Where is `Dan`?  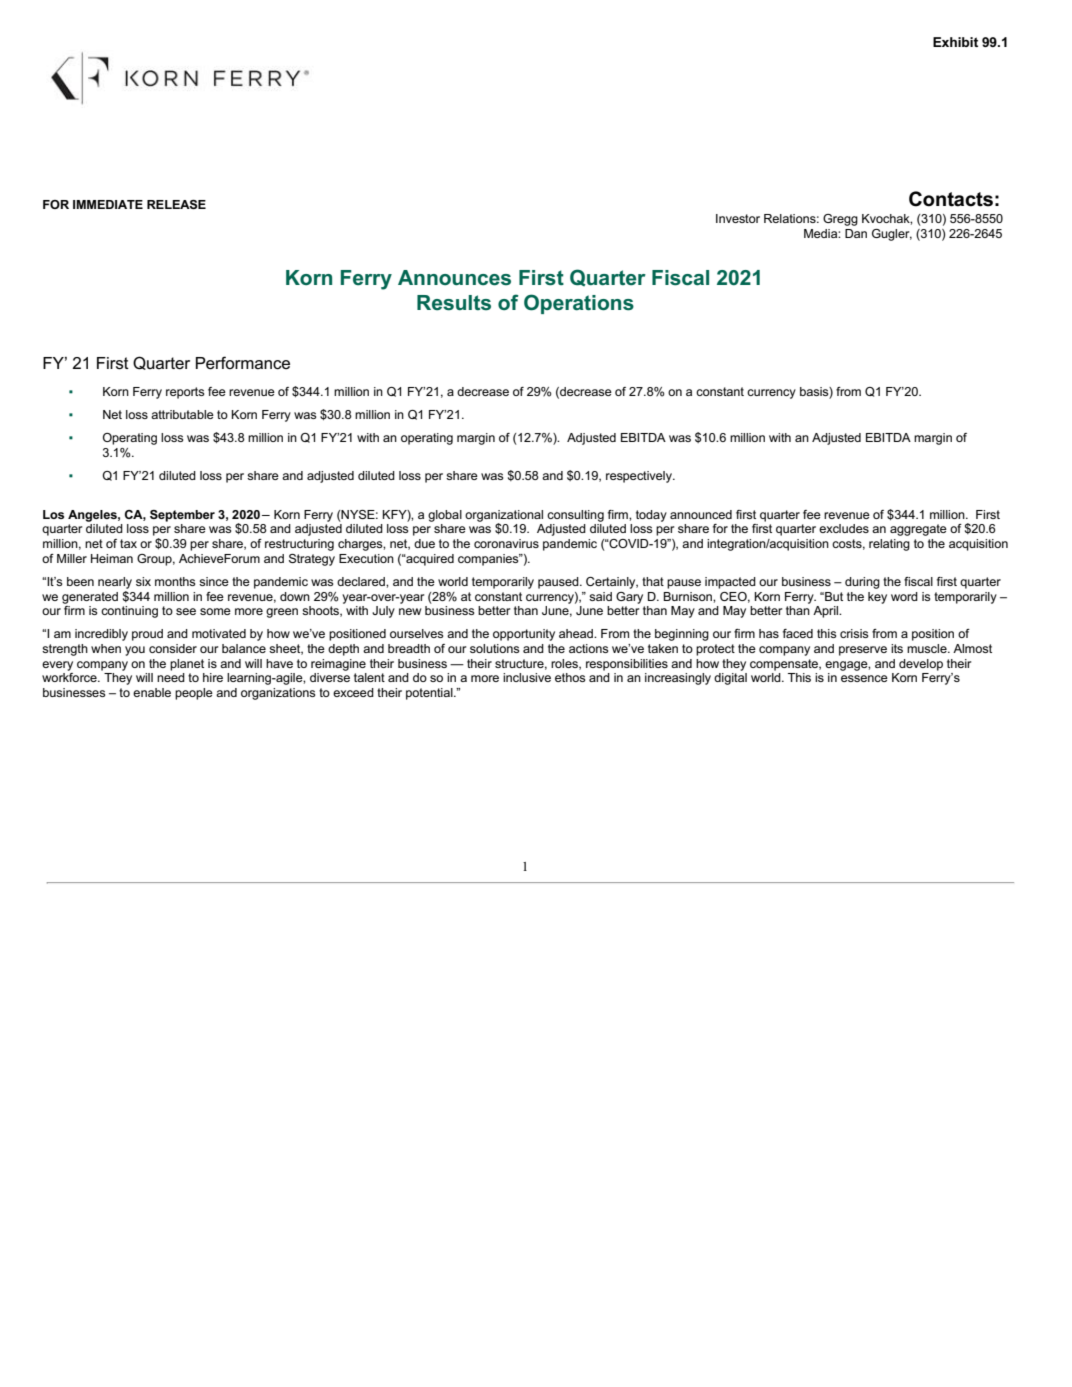 Dan is located at coordinates (856, 233).
